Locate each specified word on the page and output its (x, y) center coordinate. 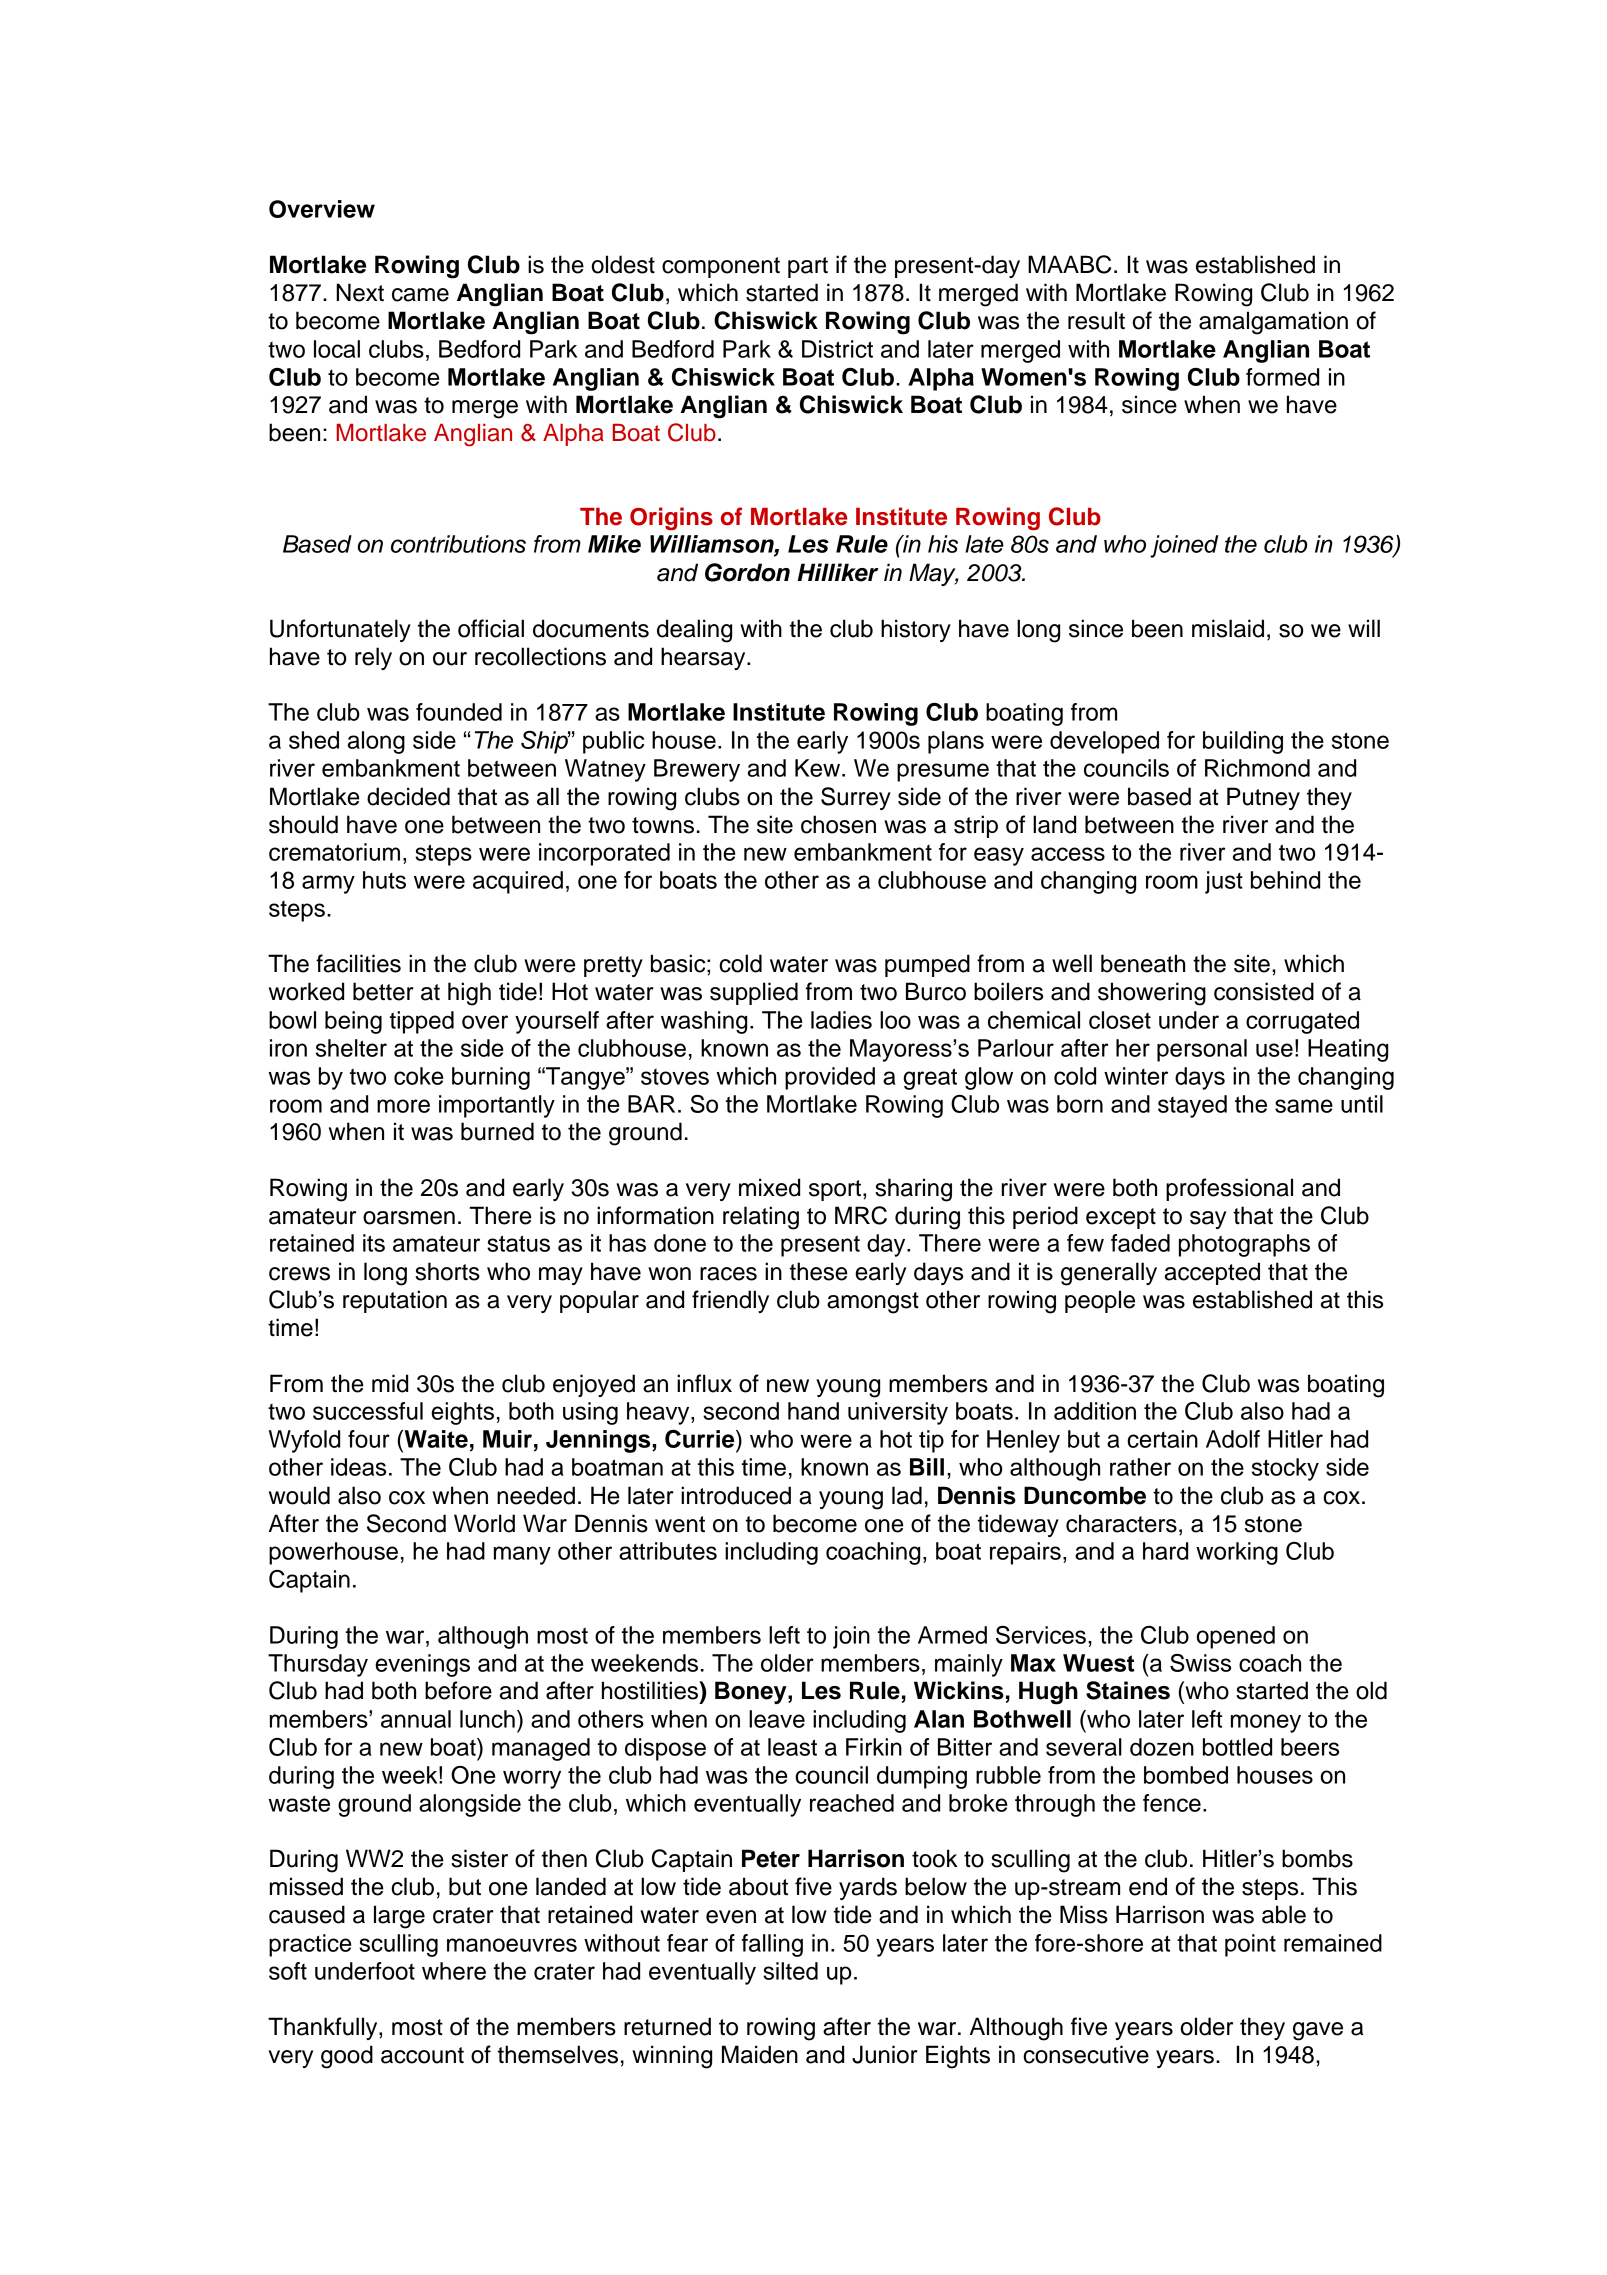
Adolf (1233, 1439)
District (837, 349)
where (454, 1971)
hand (813, 1411)
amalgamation (1273, 323)
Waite (435, 1439)
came (420, 295)
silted (790, 1971)
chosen (838, 824)
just (1224, 882)
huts (384, 880)
